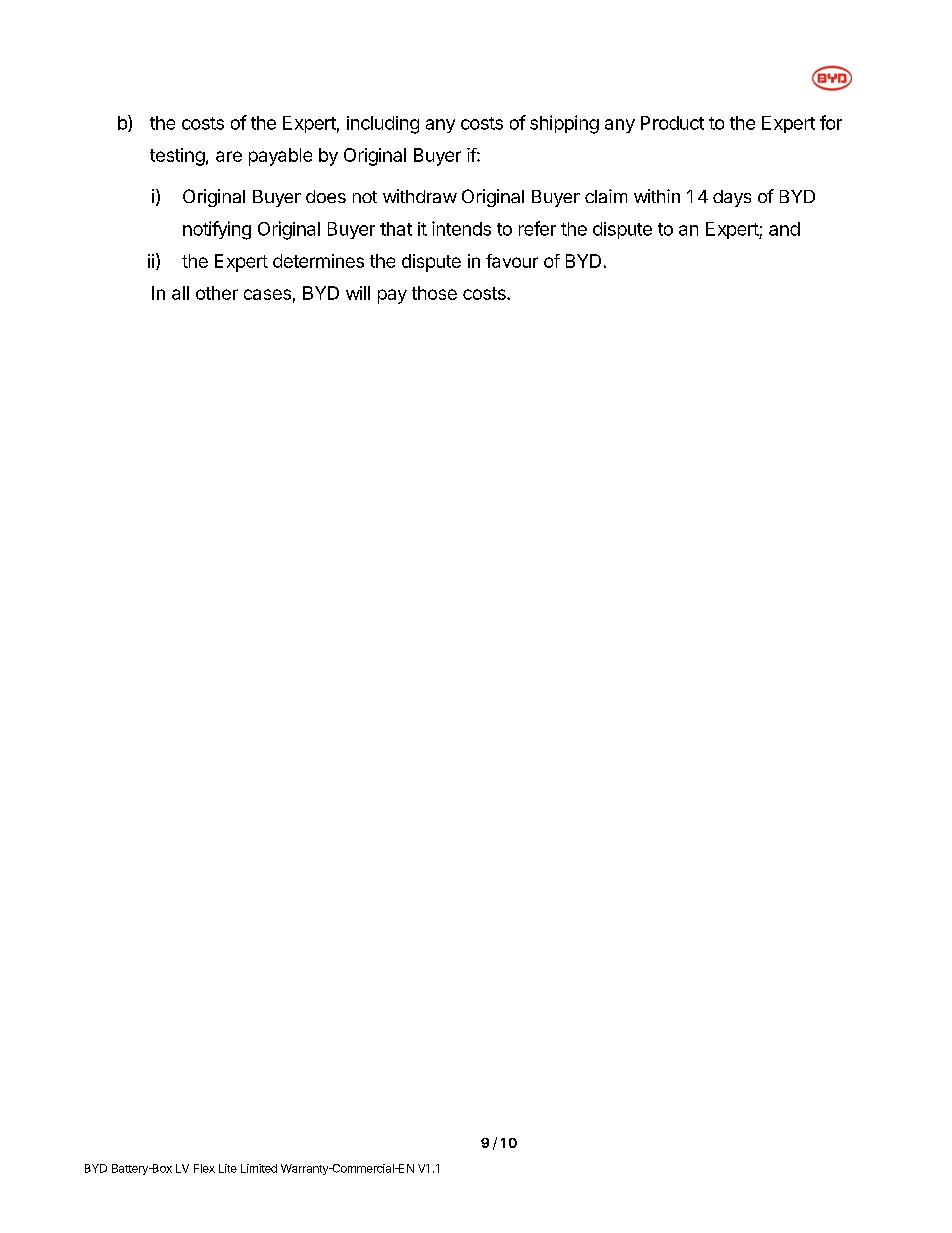 The image size is (952, 1233). Describe the element at coordinates (259, 1168) in the screenshot. I see `Limited` at that location.
